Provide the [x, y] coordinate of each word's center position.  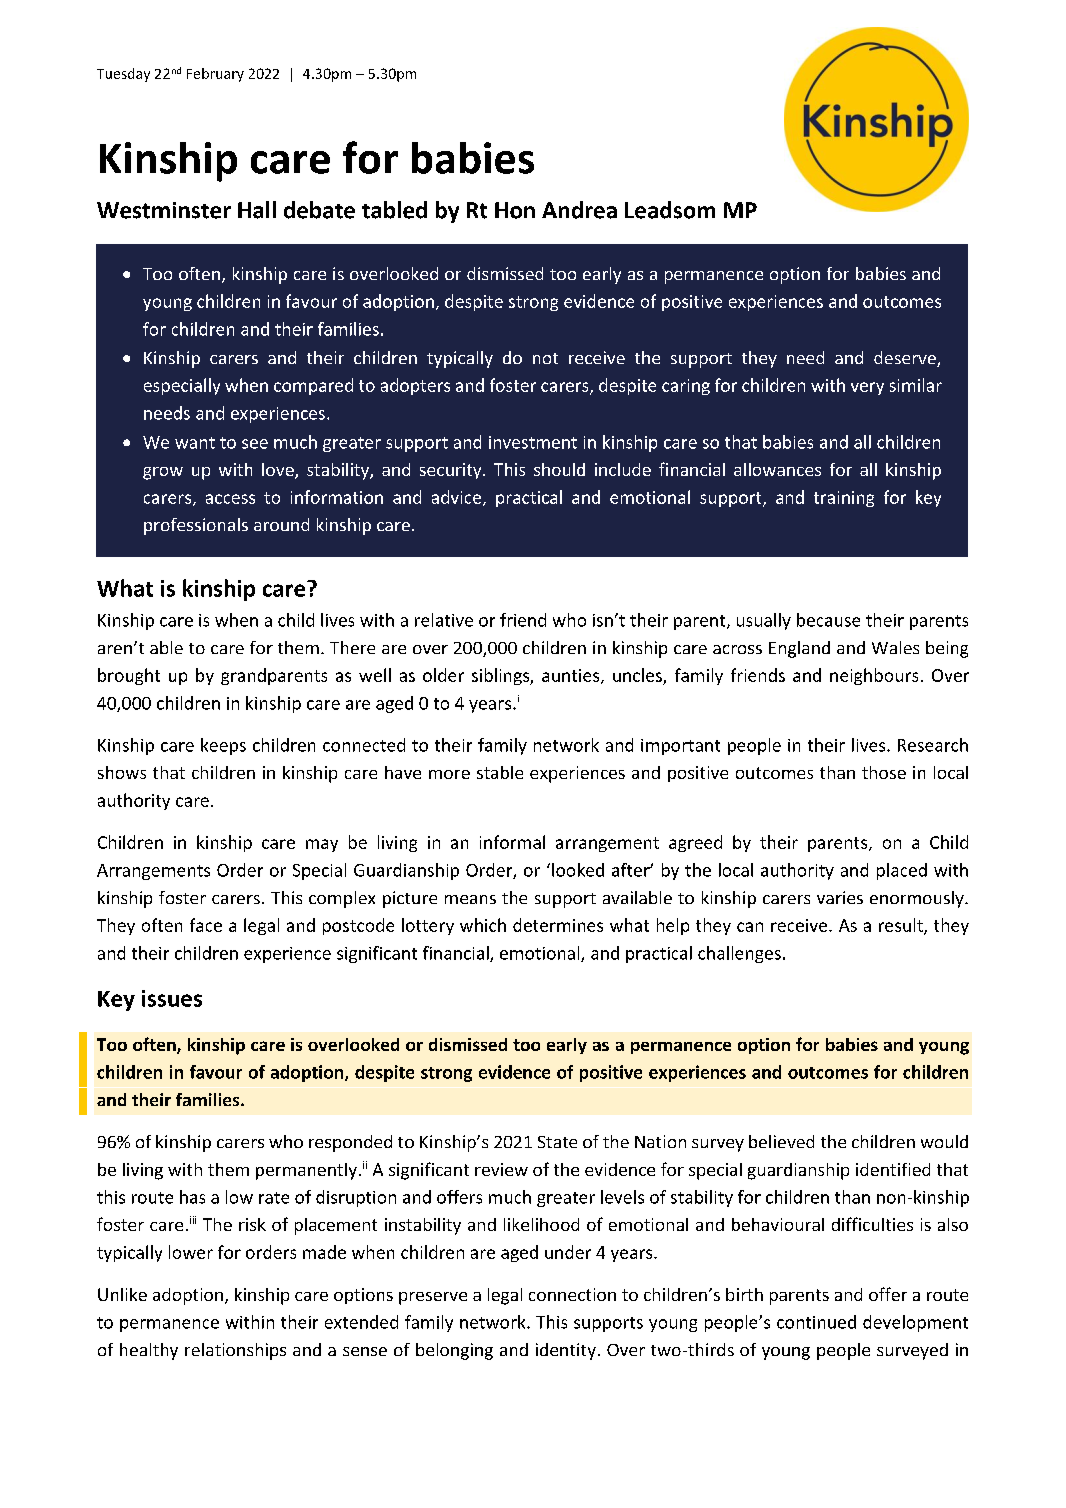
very [867, 388]
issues [172, 998]
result [902, 926]
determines [558, 925]
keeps [223, 746]
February [215, 75]
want [195, 443]
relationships [235, 1351]
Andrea [579, 210]
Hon [515, 210]
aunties [572, 676]
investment [533, 442]
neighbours [874, 676]
